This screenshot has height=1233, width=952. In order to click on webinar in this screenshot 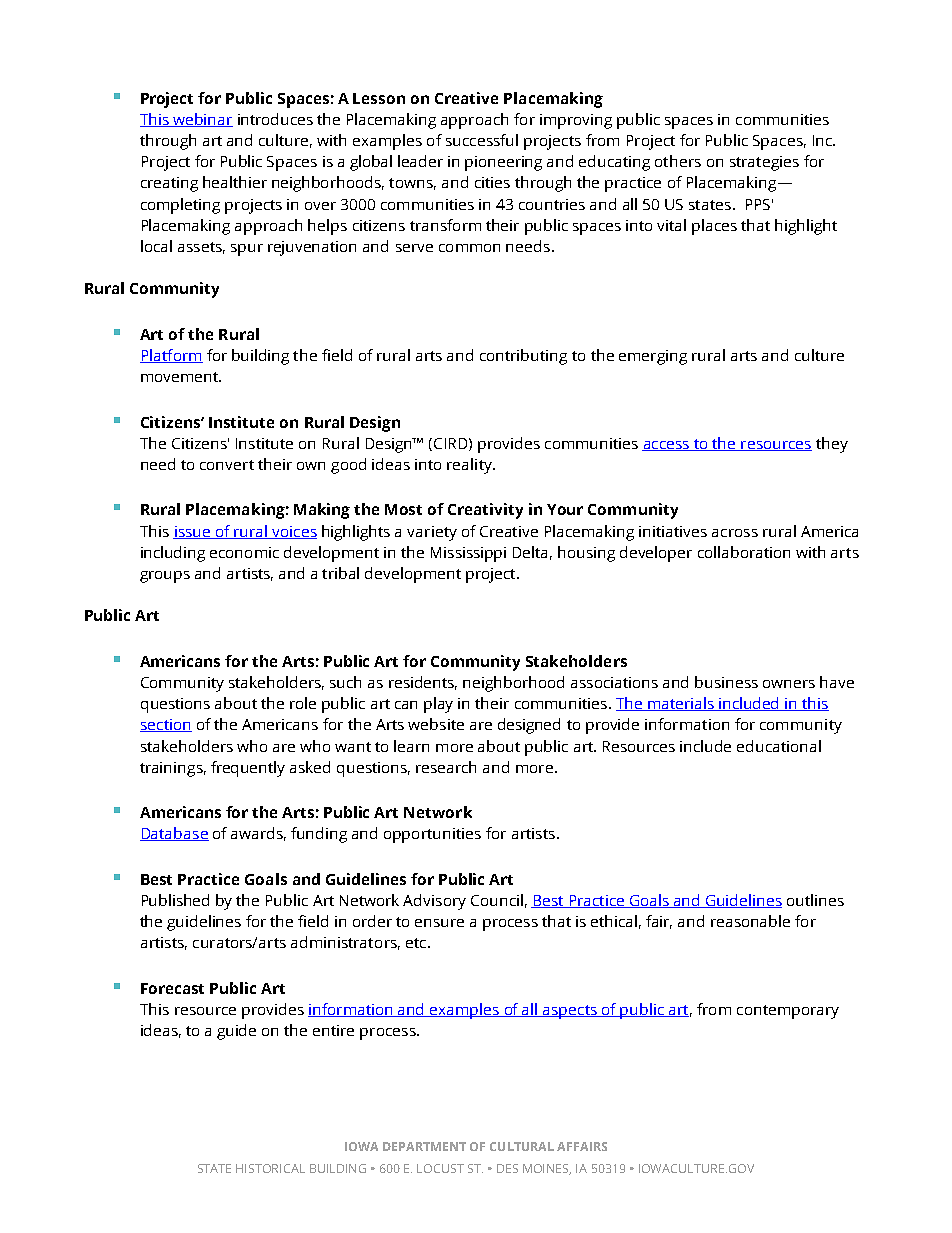, I will do `click(202, 120)`.
